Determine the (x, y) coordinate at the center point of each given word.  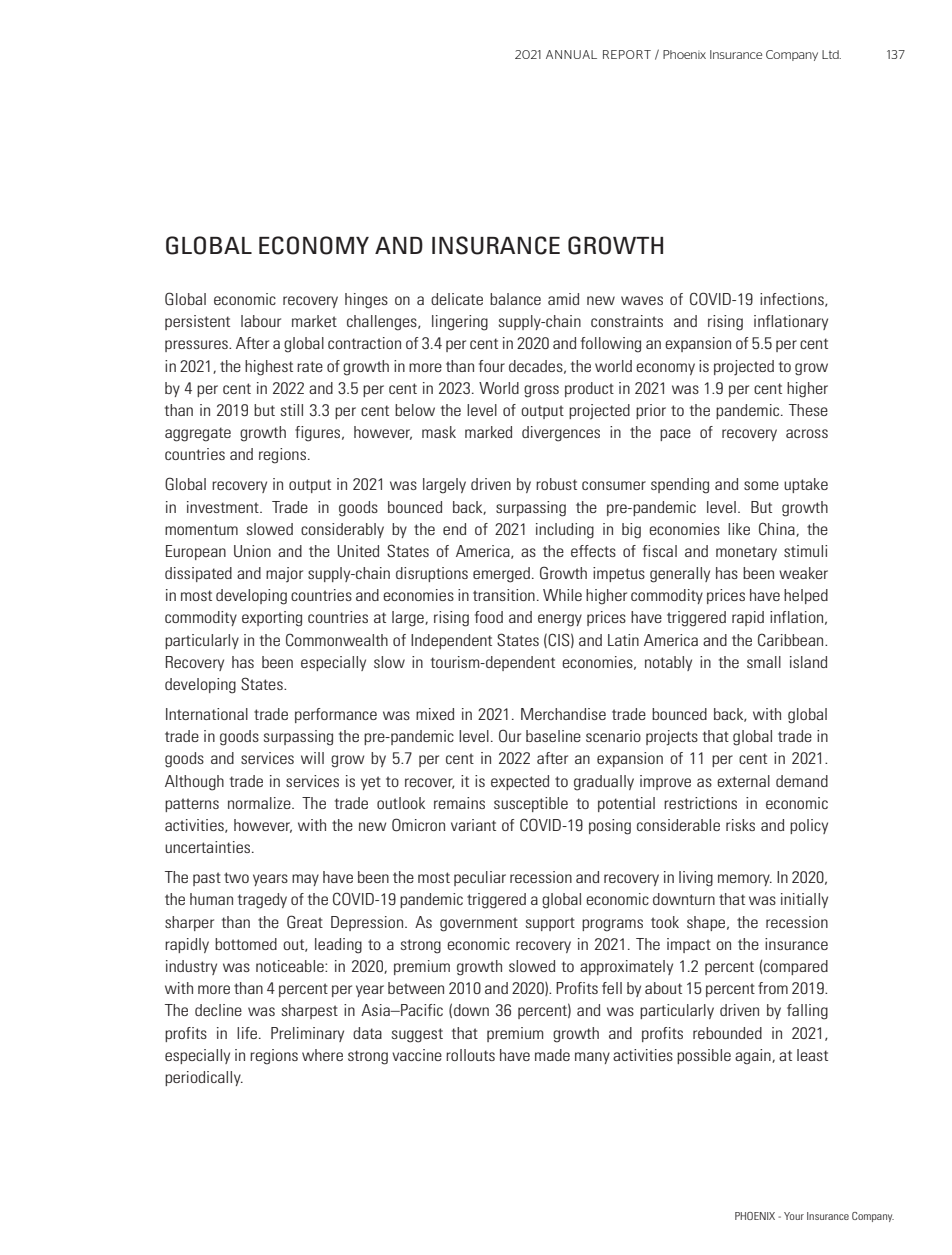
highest (269, 368)
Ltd (831, 54)
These (808, 410)
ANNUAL (571, 54)
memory (745, 880)
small (764, 662)
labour (261, 321)
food (489, 617)
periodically (204, 1078)
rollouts (470, 1055)
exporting (272, 619)
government (479, 924)
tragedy (262, 901)
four (492, 366)
